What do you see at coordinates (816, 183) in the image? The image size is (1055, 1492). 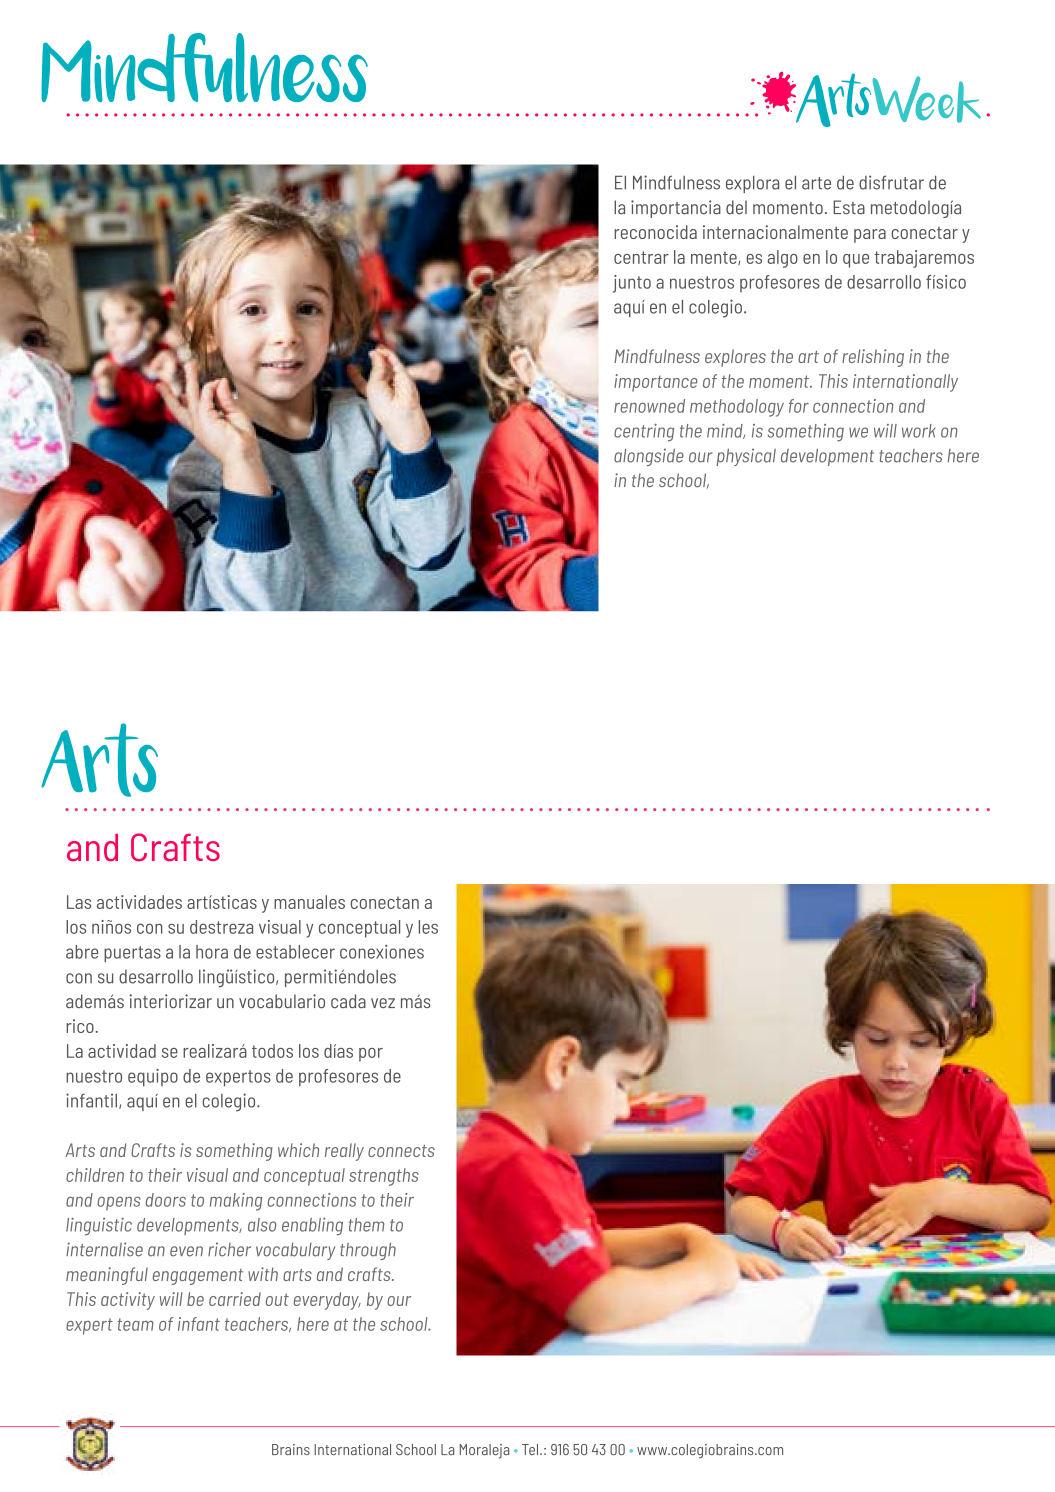 I see `arte` at bounding box center [816, 183].
